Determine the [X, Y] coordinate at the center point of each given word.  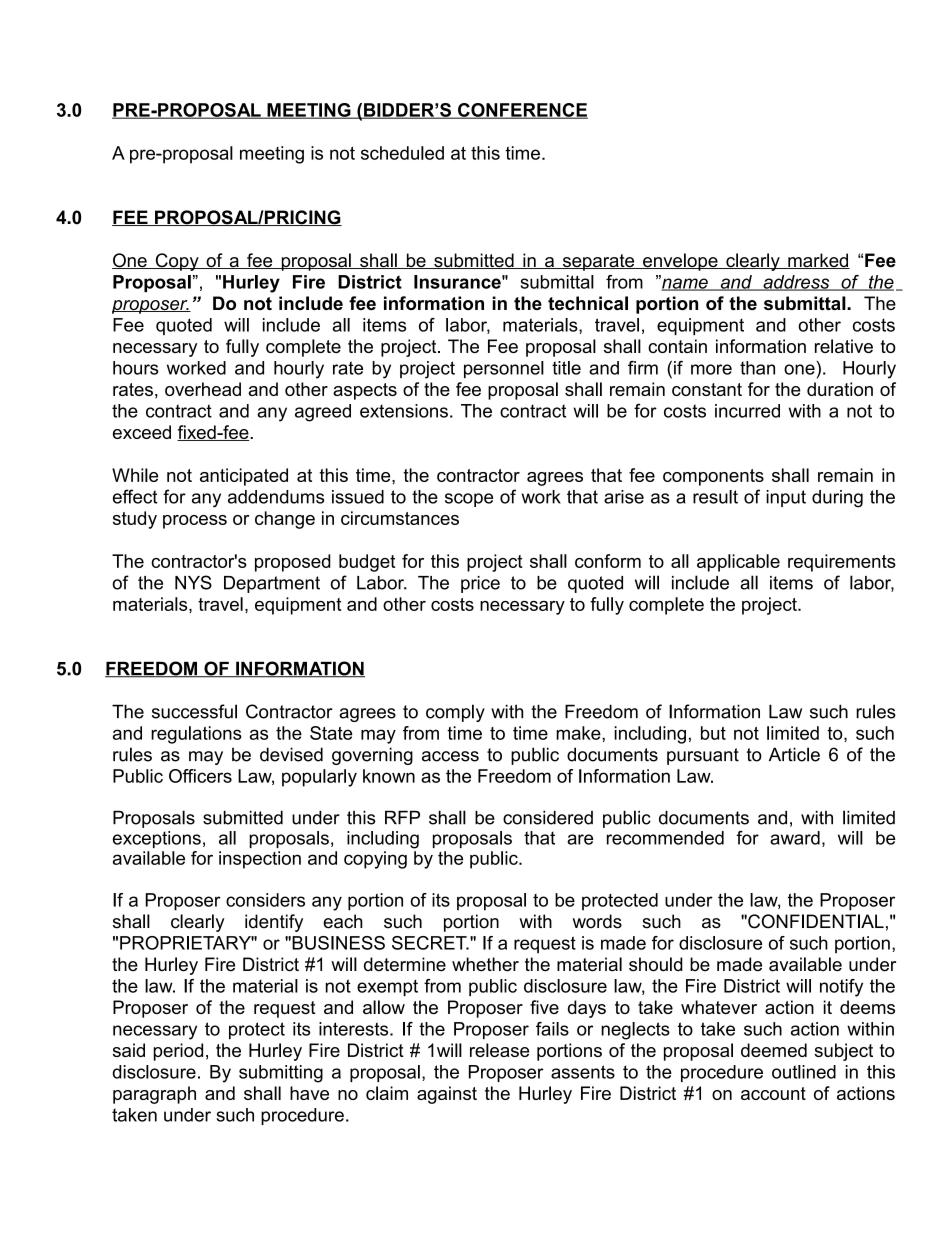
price [480, 584]
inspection [260, 860]
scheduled [402, 153]
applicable [738, 563]
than [757, 368]
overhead [203, 389]
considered [548, 817]
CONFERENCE [522, 111]
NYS [193, 582]
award [795, 838]
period [178, 1052]
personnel [504, 369]
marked [818, 261]
